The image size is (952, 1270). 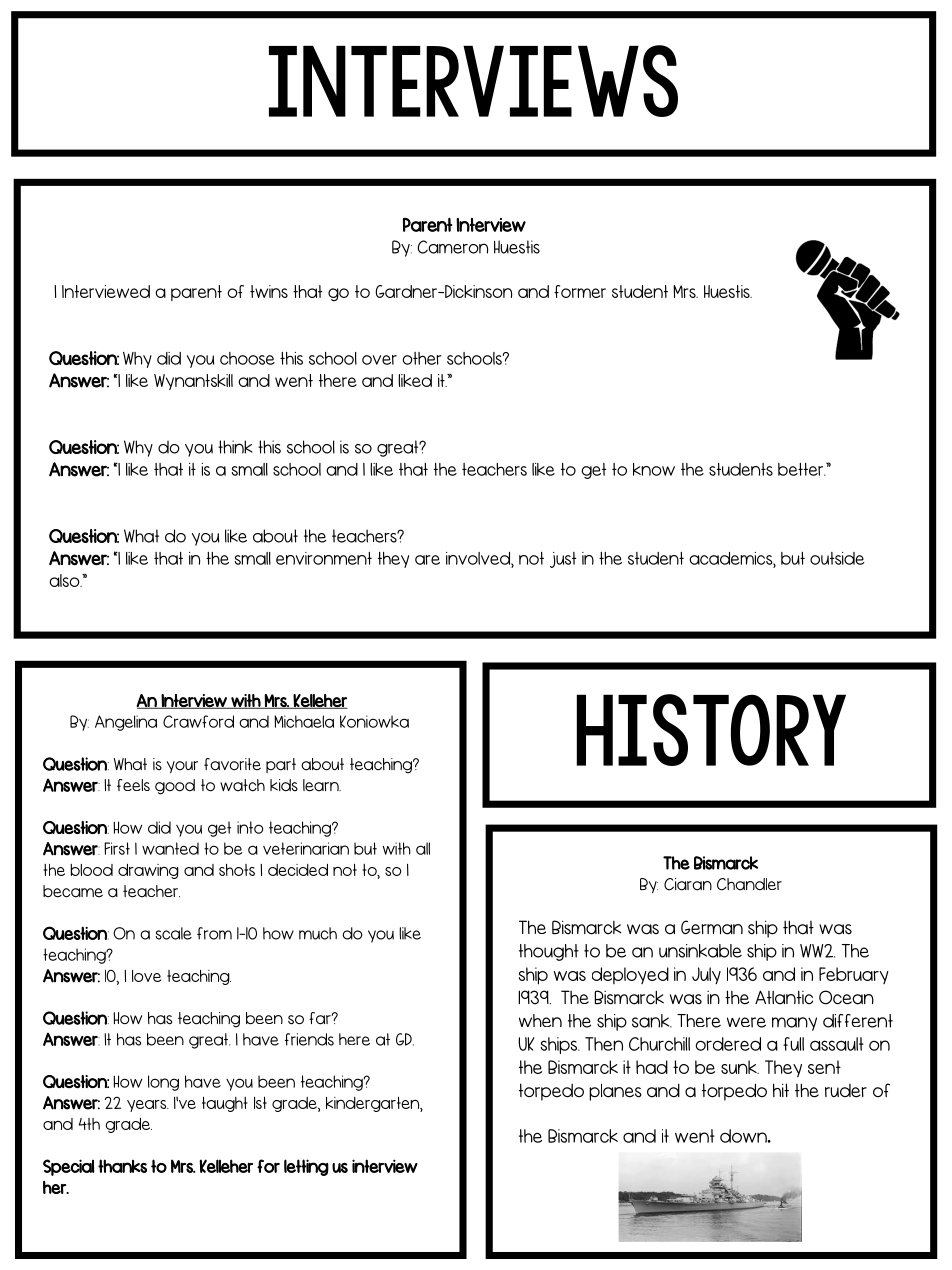 What do you see at coordinates (306, 1167) in the screenshot?
I see `letting` at bounding box center [306, 1167].
